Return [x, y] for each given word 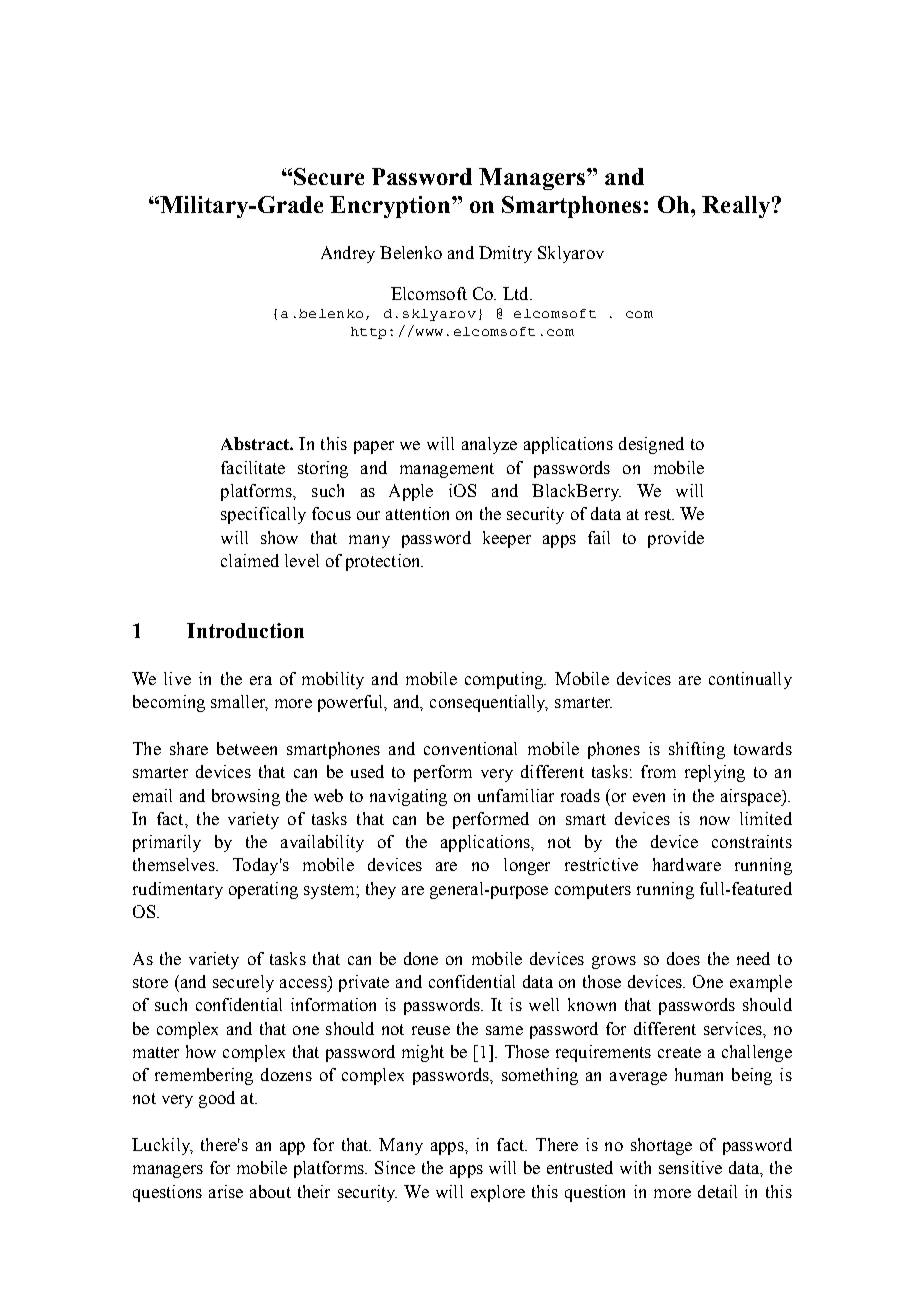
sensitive [690, 1167]
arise [226, 1191]
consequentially [489, 703]
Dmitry [505, 254]
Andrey [348, 254]
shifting [697, 750]
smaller [239, 703]
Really [736, 207]
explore [498, 1193]
